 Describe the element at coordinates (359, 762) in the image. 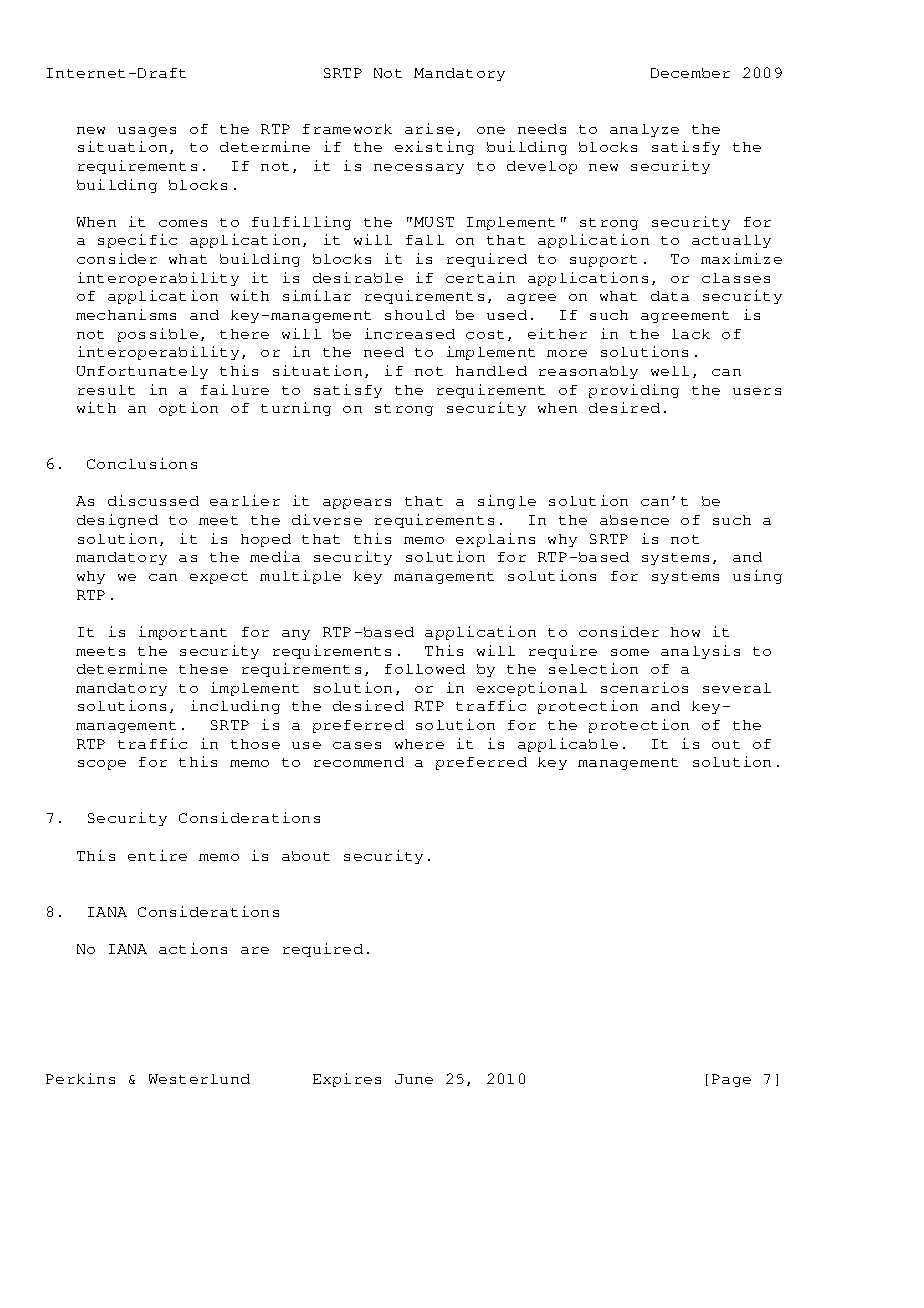

I see `recommend` at that location.
